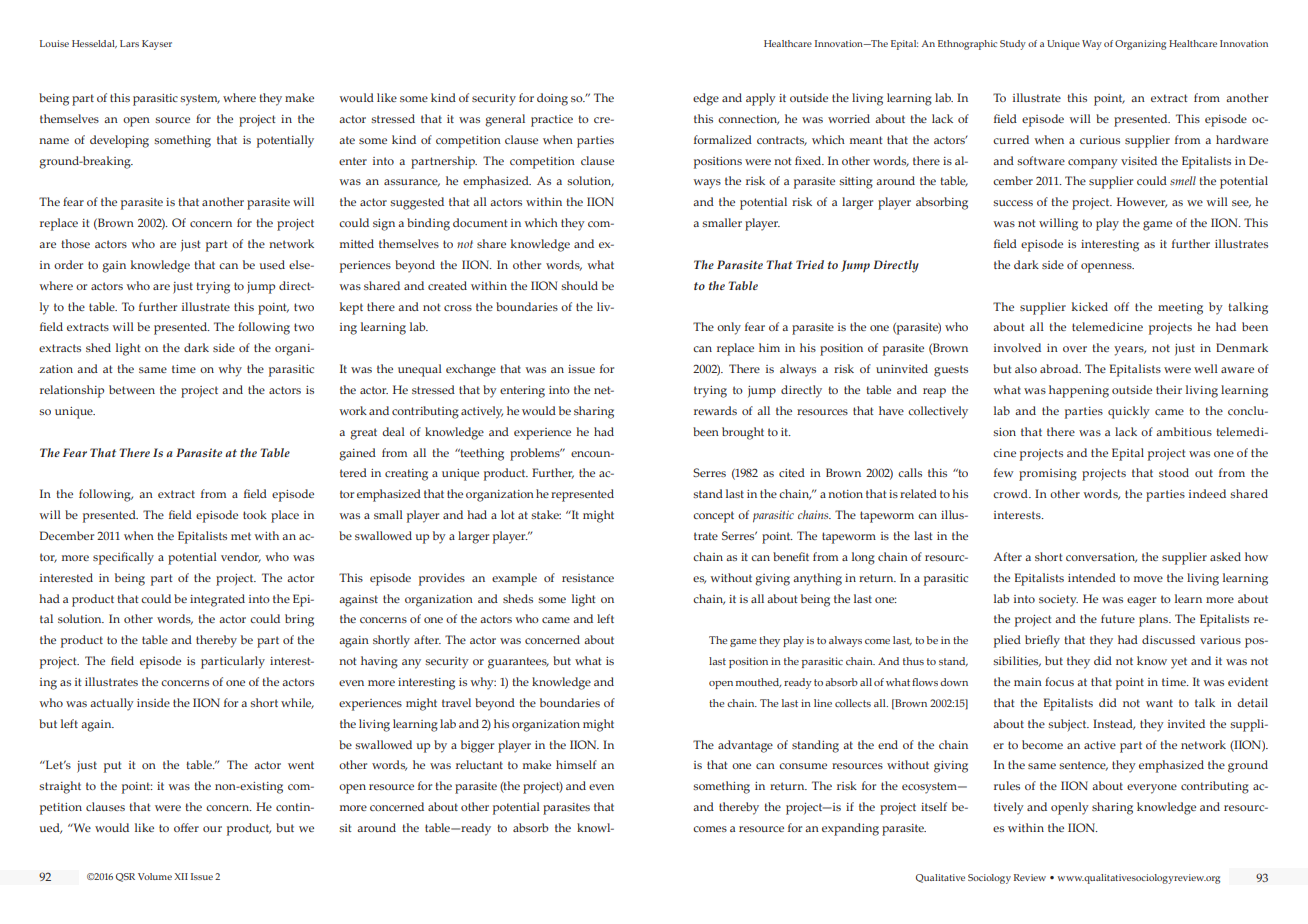 This image has width=1308, height=924. I want to click on took, so click(255, 514).
